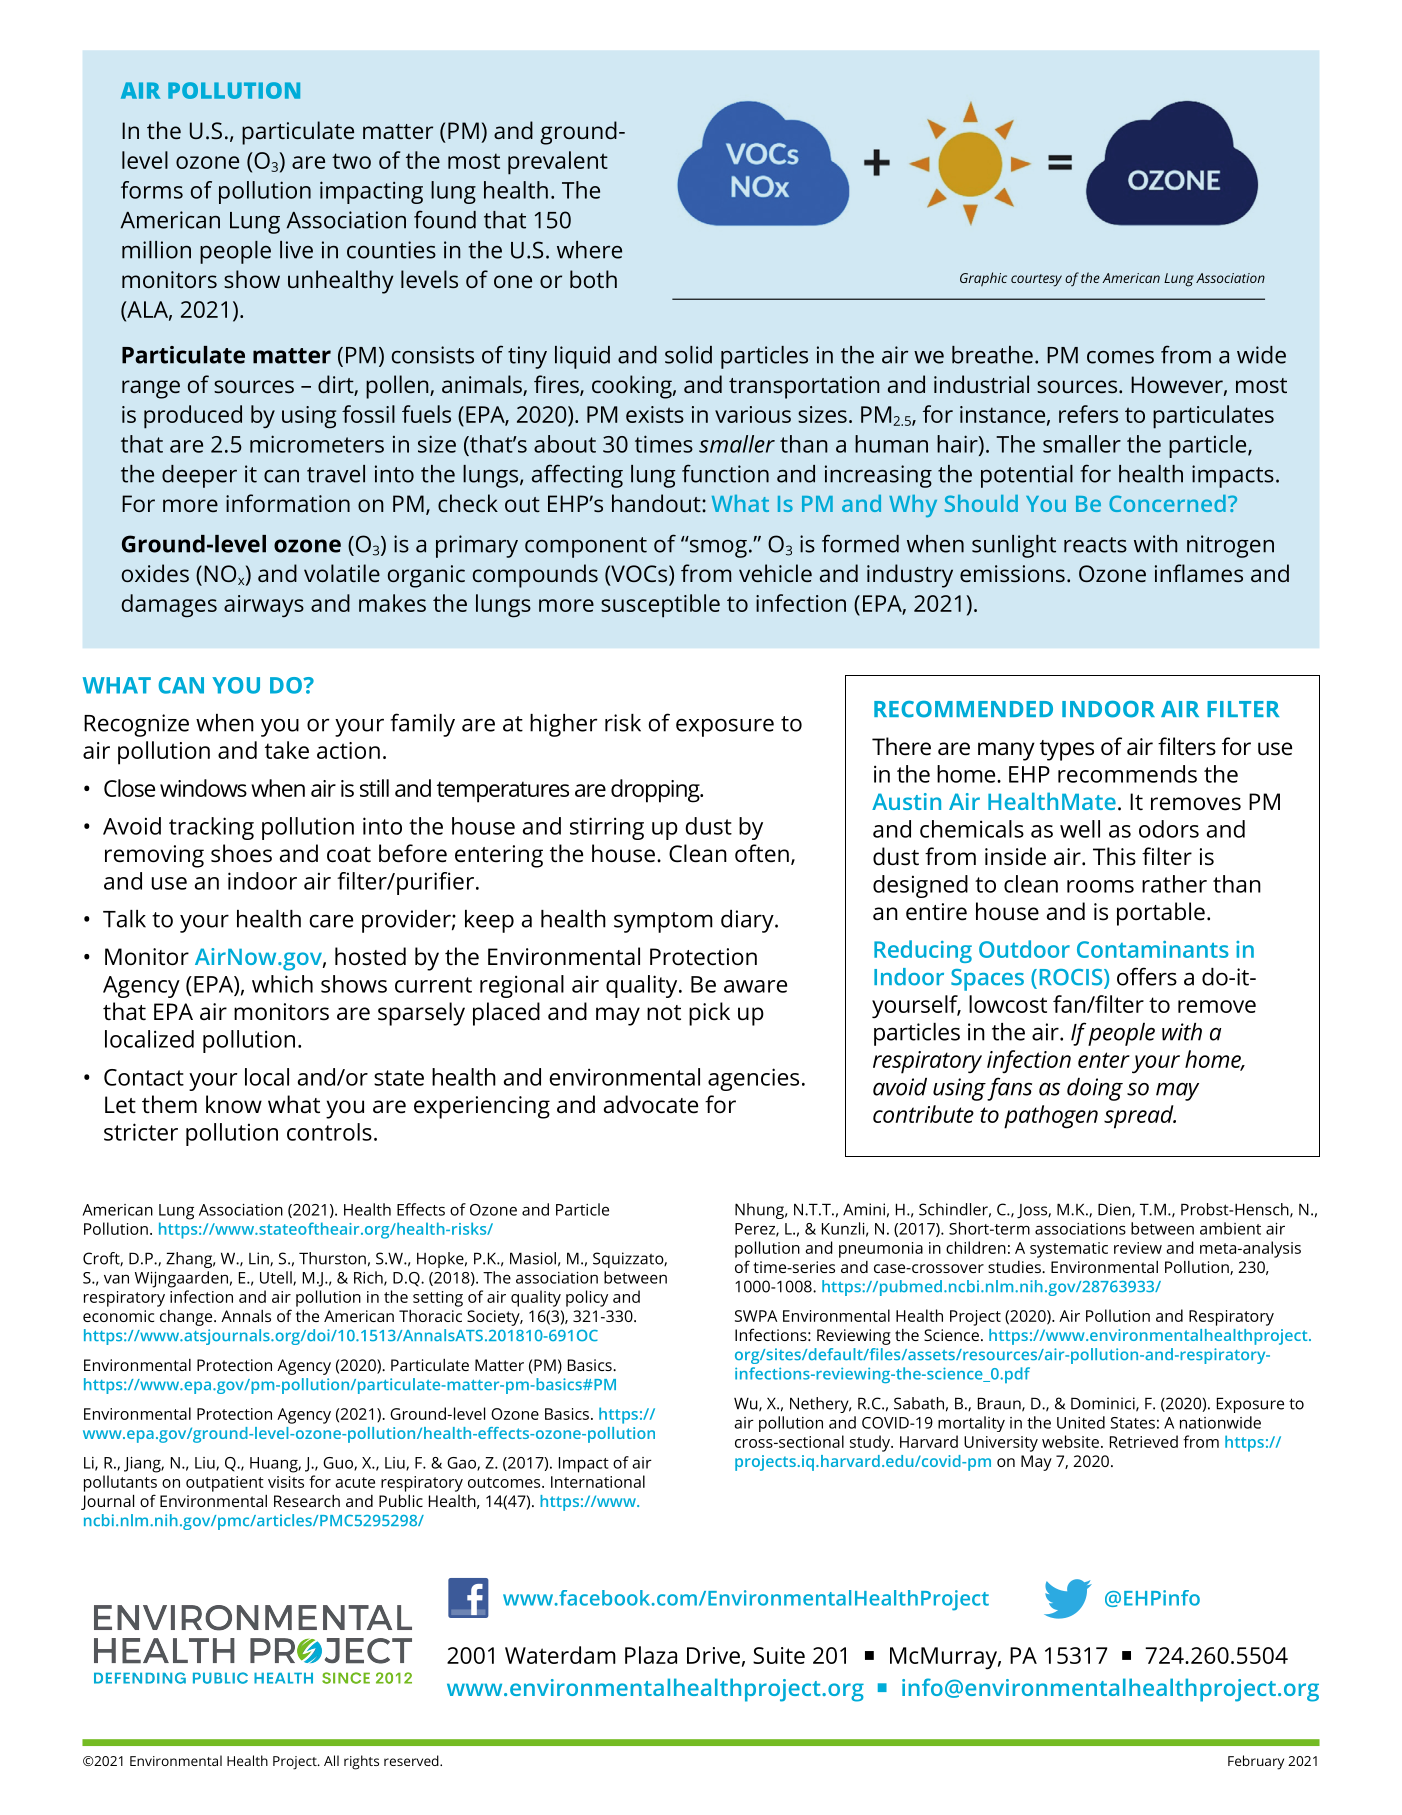  Describe the element at coordinates (187, 1318) in the screenshot. I see `change` at that location.
